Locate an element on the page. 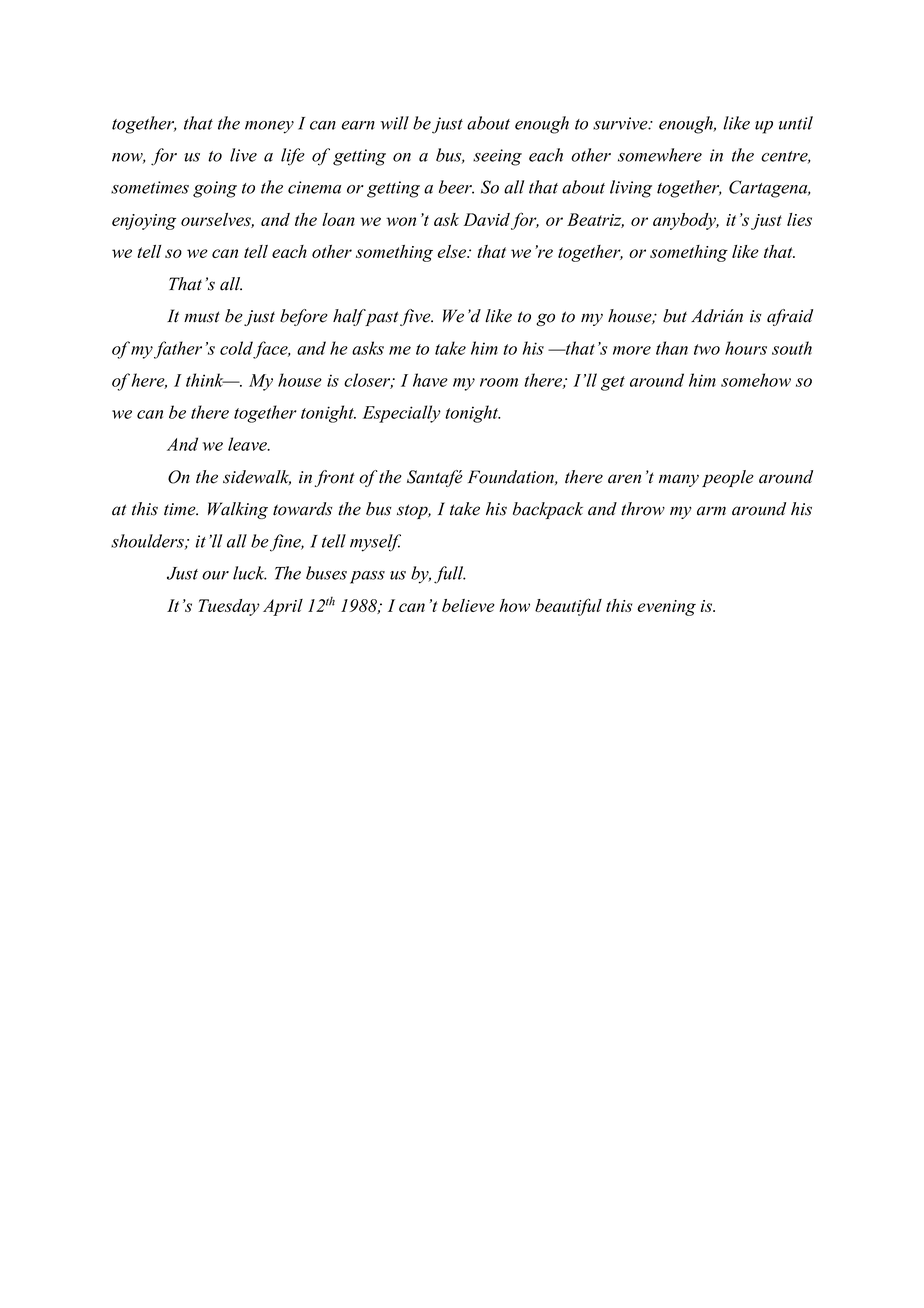 The image size is (924, 1308). believe is located at coordinates (468, 605).
